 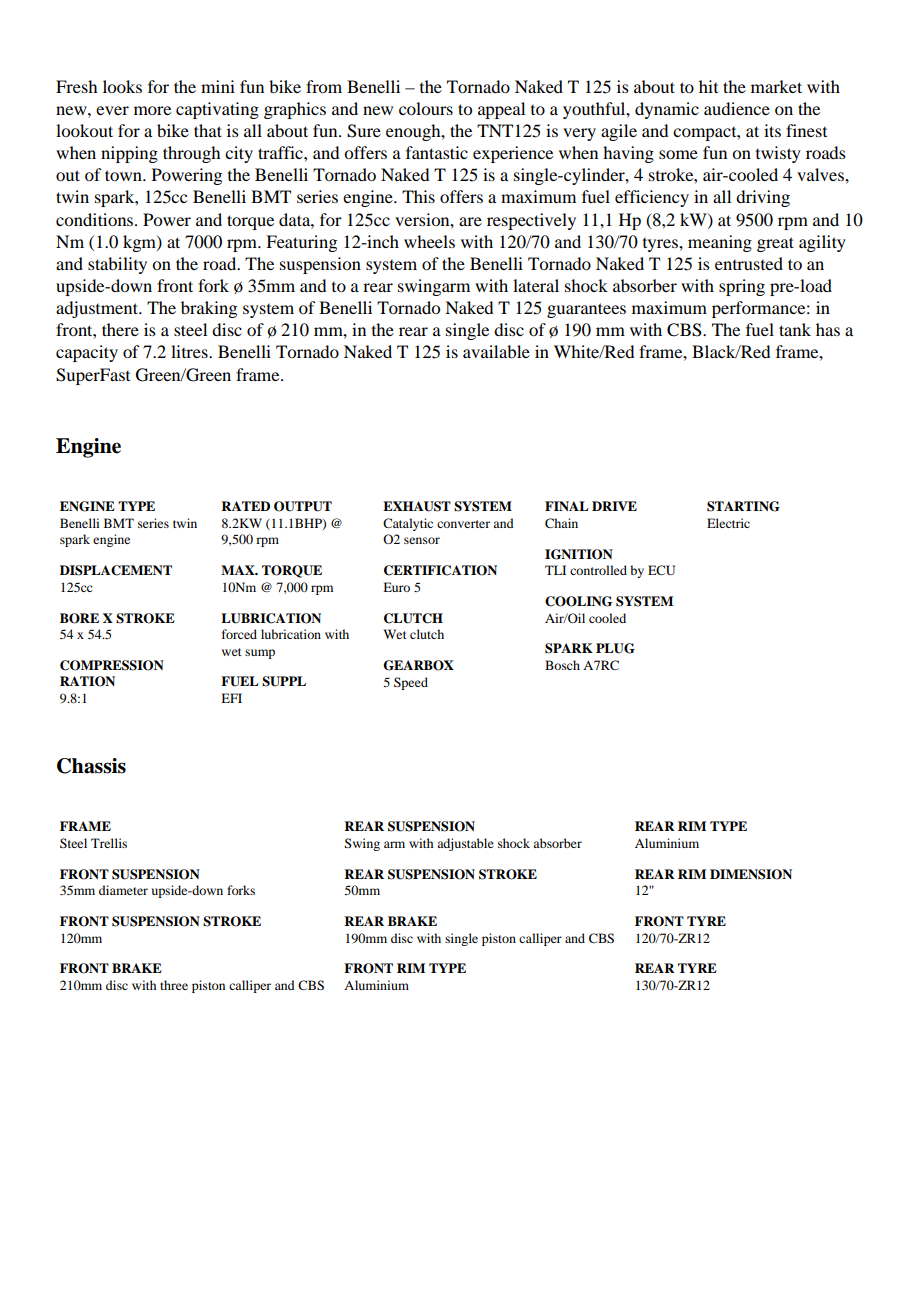 I want to click on more, so click(x=152, y=110).
